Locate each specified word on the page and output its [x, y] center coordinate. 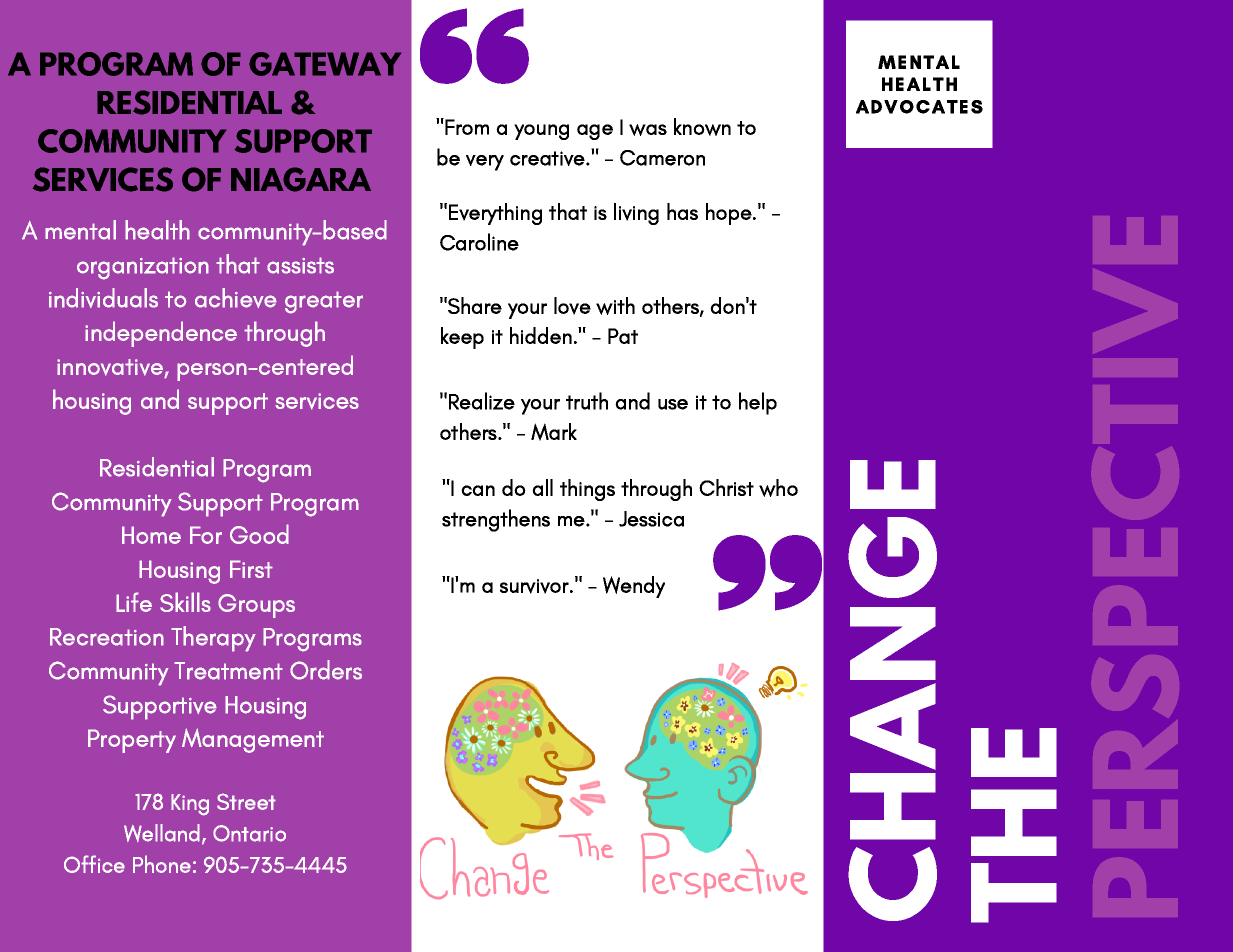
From [466, 126]
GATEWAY [325, 64]
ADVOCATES [919, 107]
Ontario [249, 833]
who [778, 488]
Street [246, 801]
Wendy [634, 587]
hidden [541, 335]
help [758, 403]
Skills [185, 602]
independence [161, 334]
